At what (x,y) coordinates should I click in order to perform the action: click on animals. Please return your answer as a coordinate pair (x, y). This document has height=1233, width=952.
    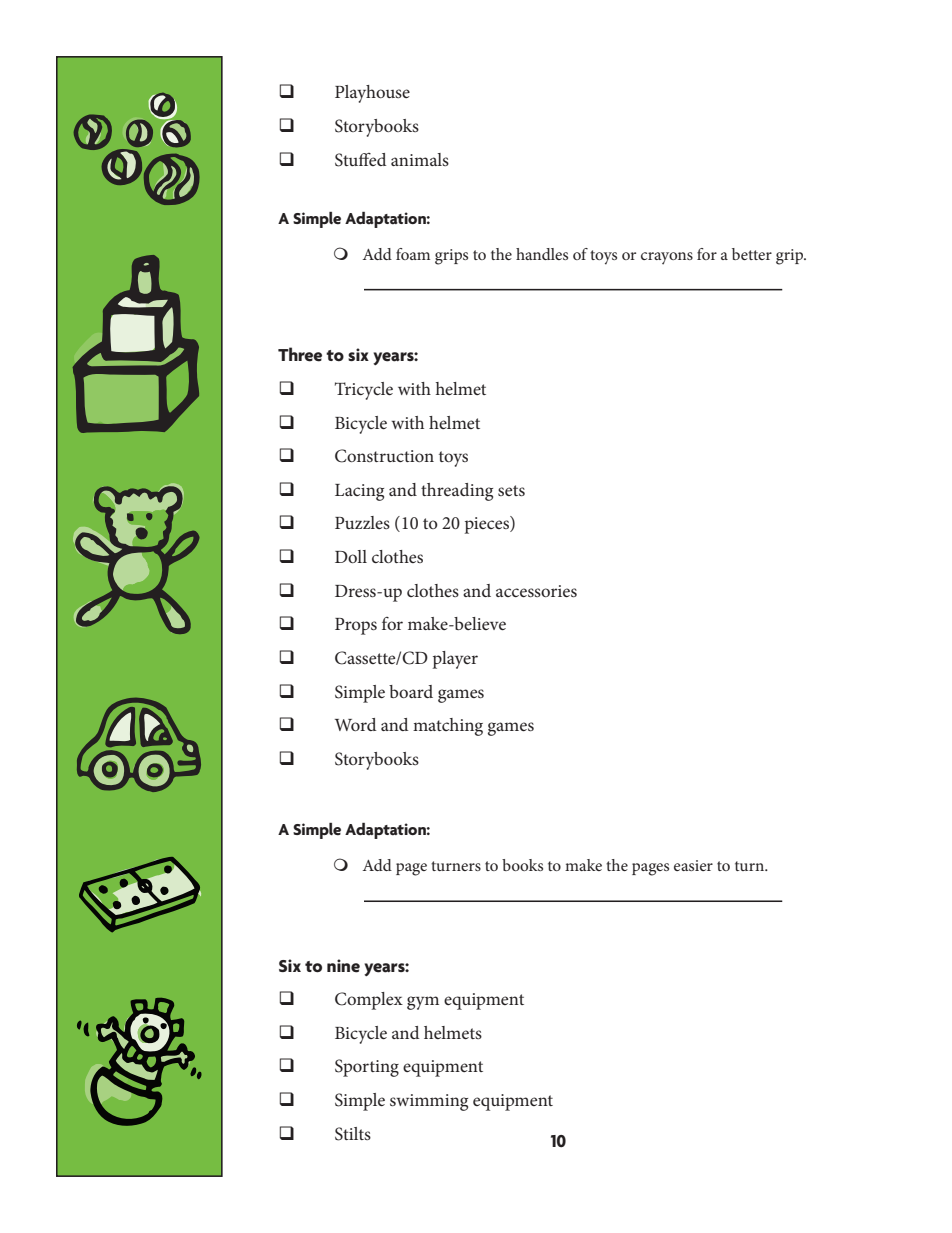
    Looking at the image, I should click on (420, 159).
